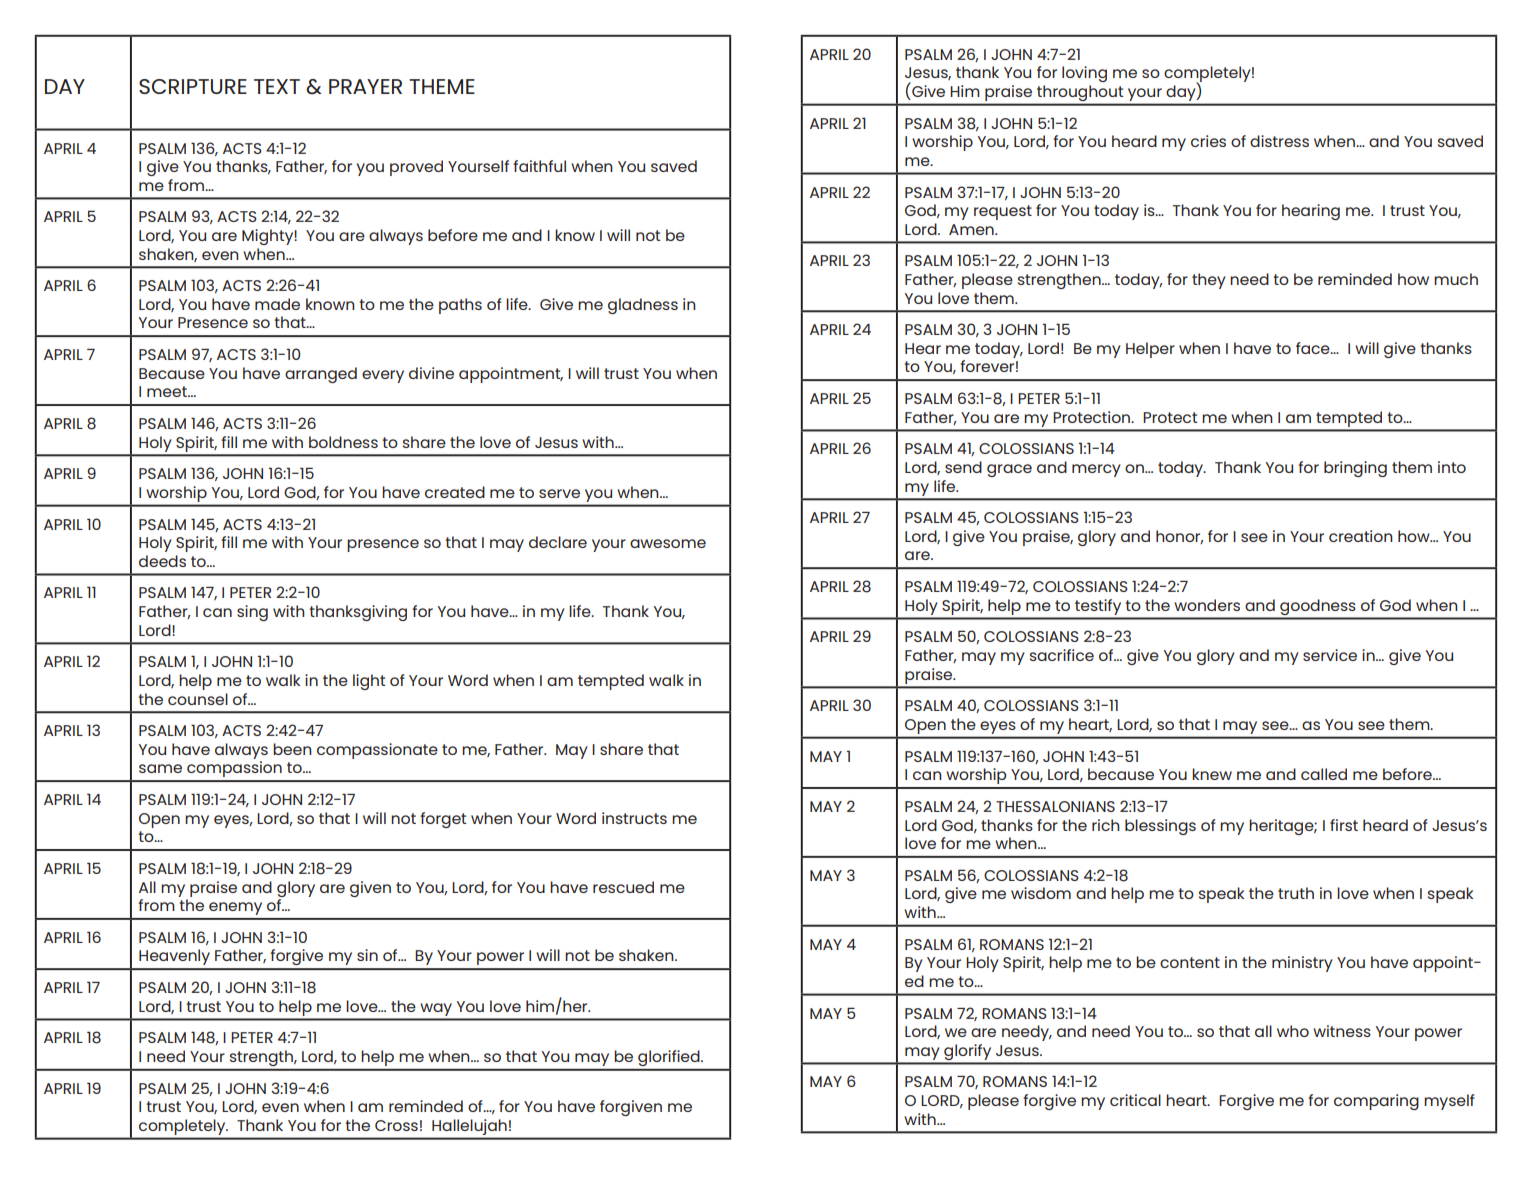 This screenshot has height=1184, width=1532. Describe the element at coordinates (1084, 74) in the screenshot. I see `loving` at that location.
